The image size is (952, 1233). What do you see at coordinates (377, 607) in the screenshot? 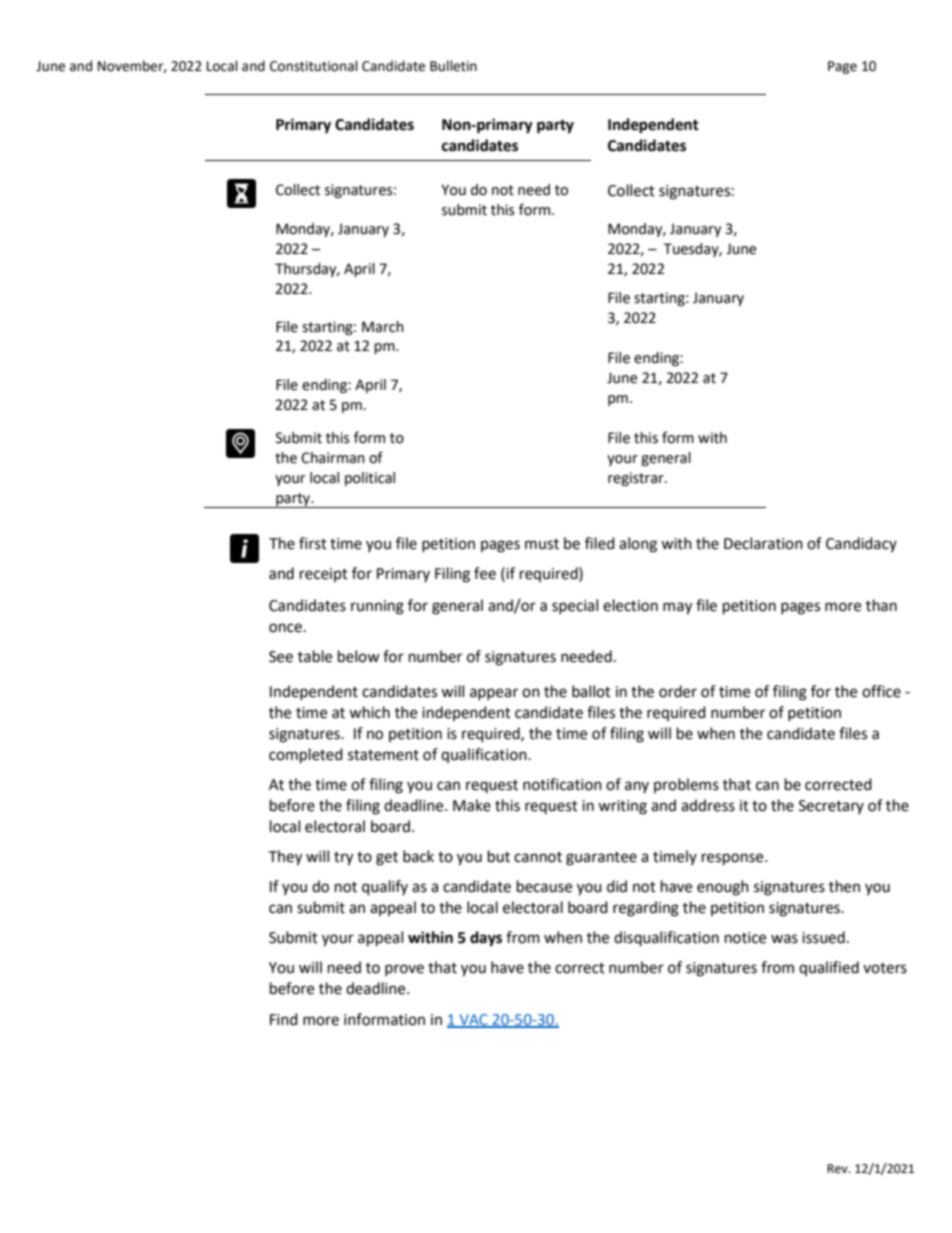
I see `running` at bounding box center [377, 607].
